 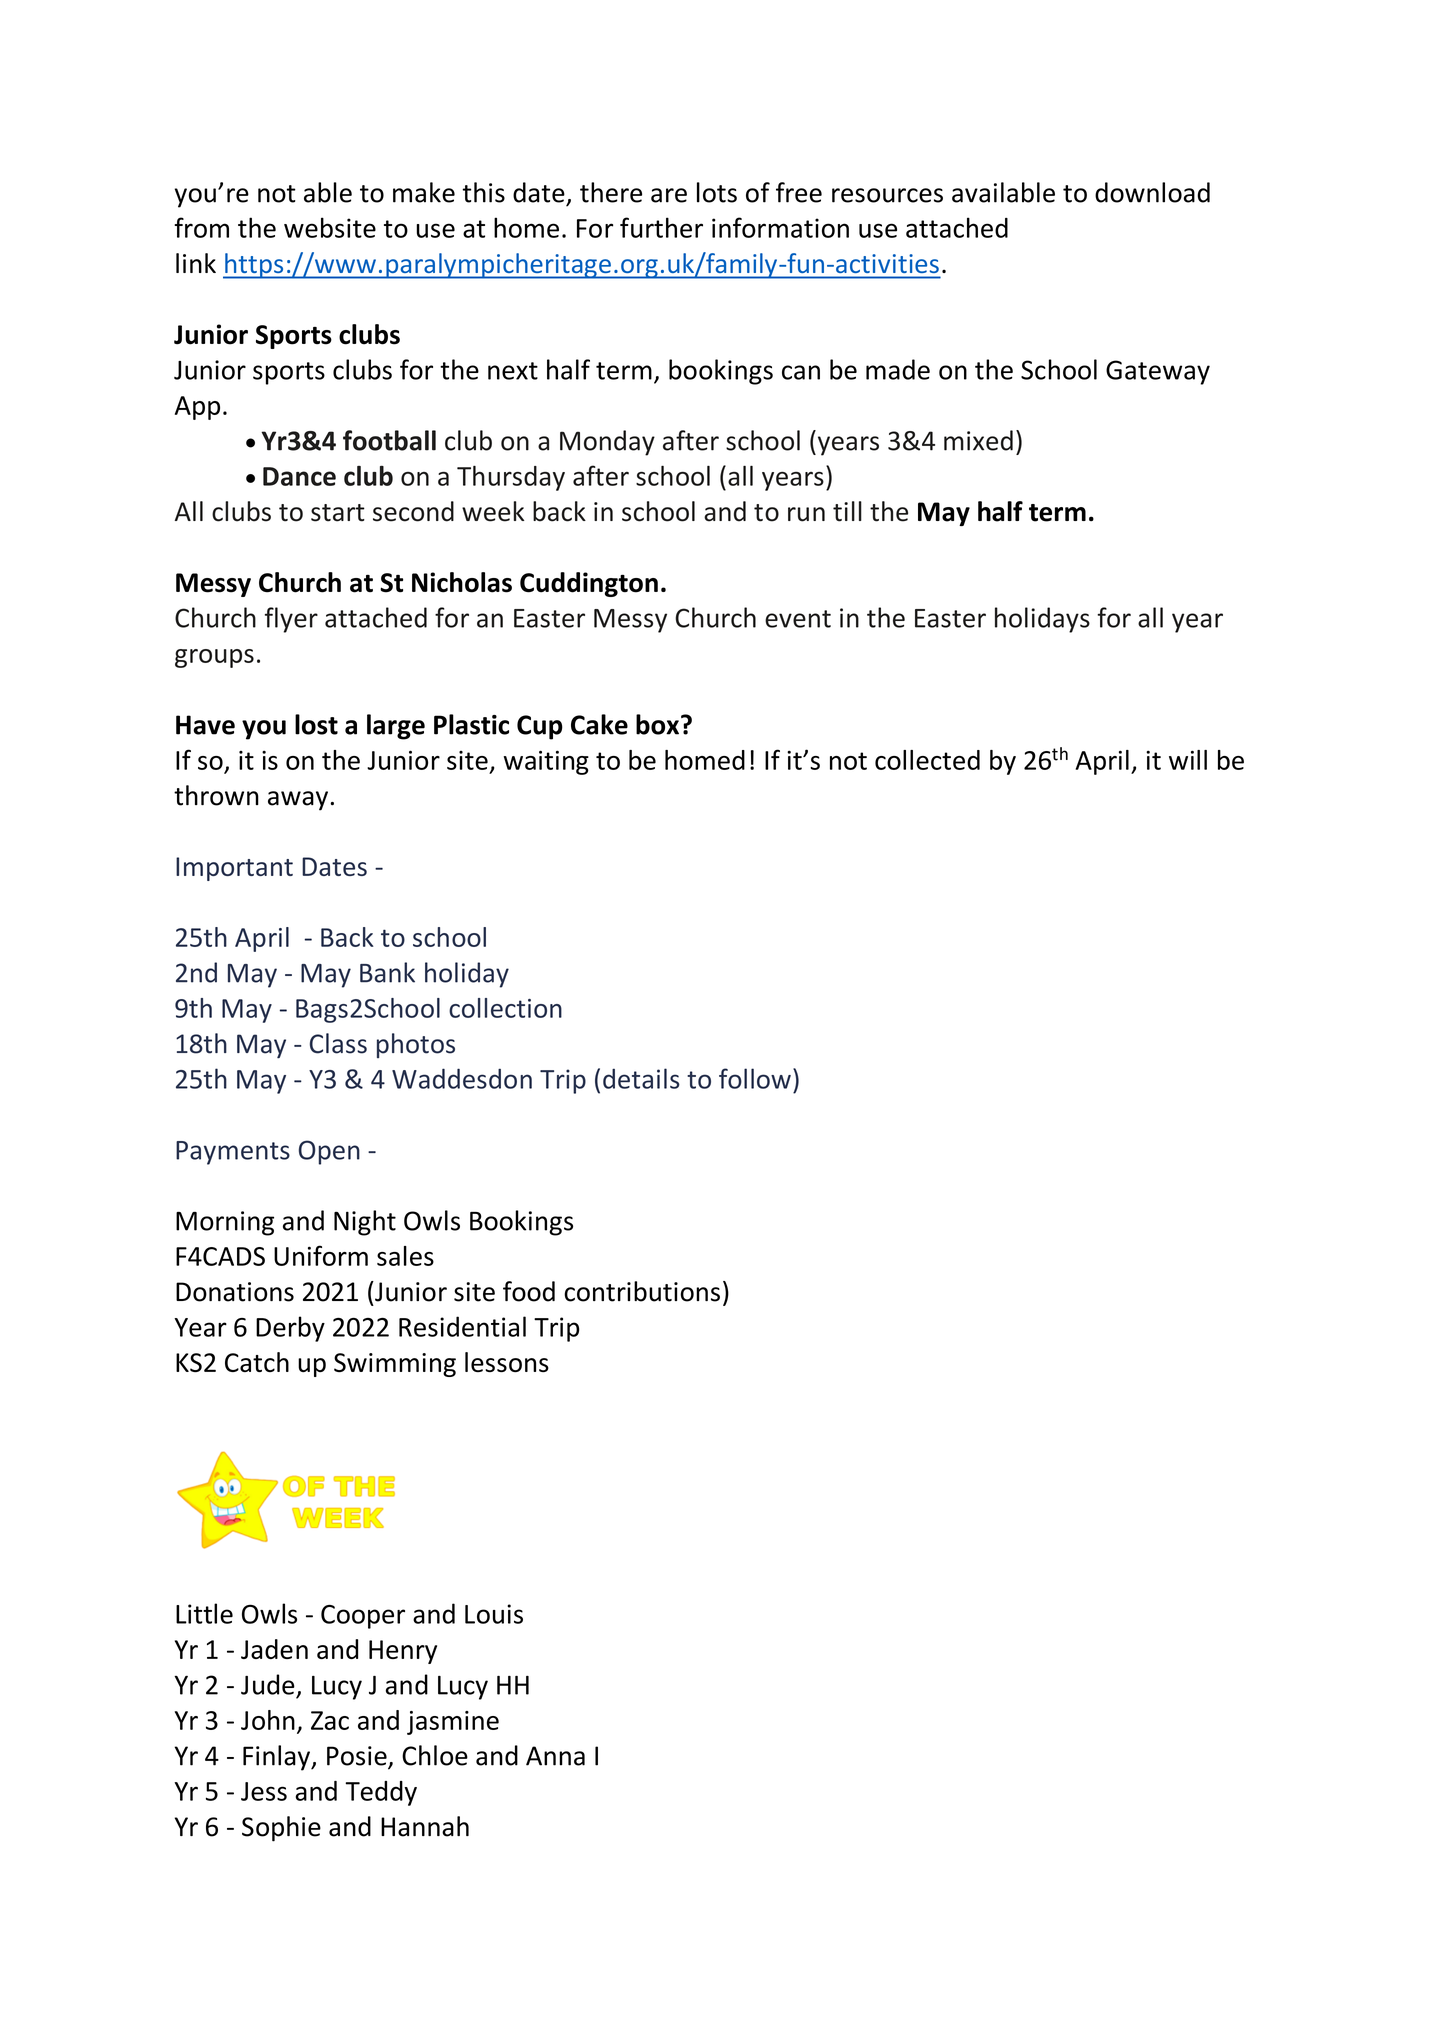 I want to click on download, so click(x=1152, y=192).
